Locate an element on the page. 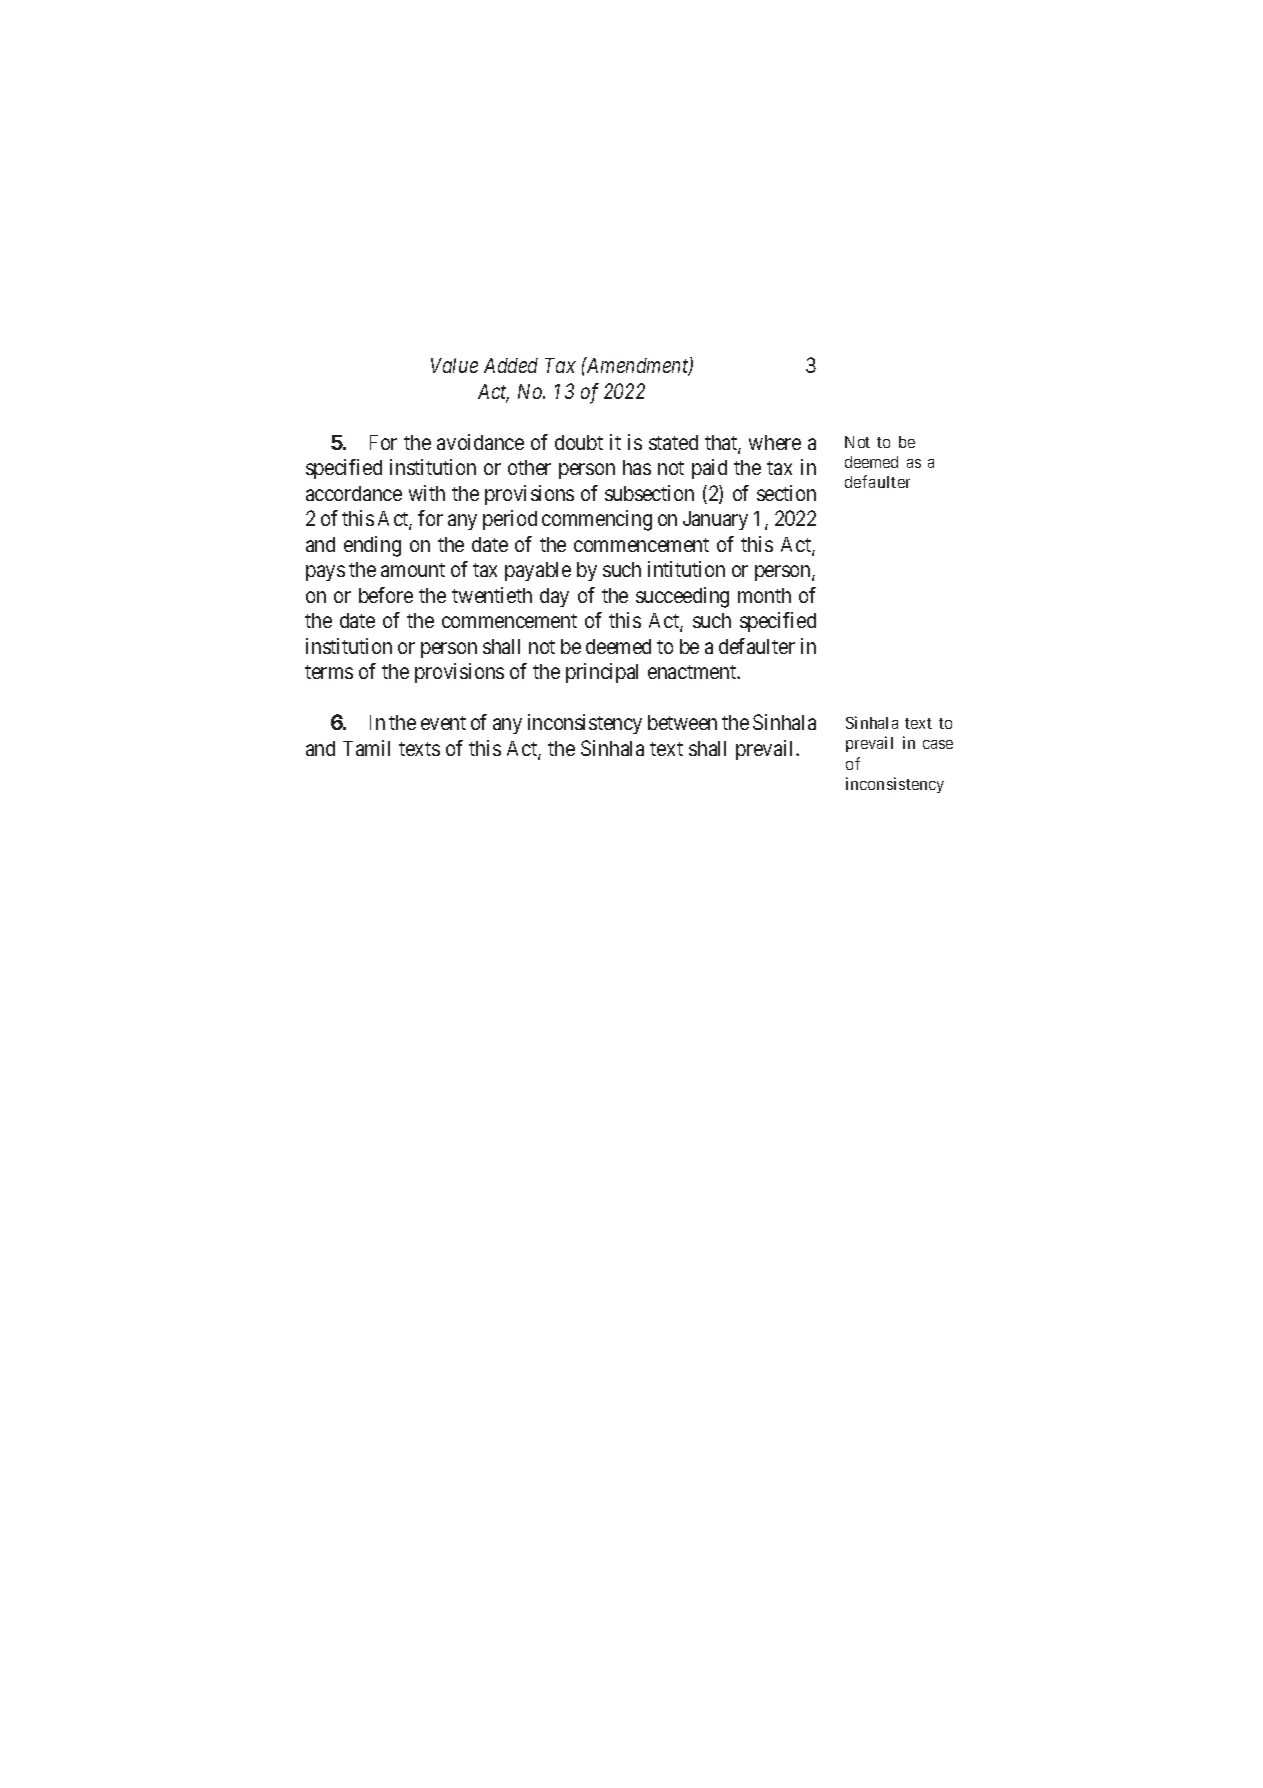  Tamil is located at coordinates (366, 748).
